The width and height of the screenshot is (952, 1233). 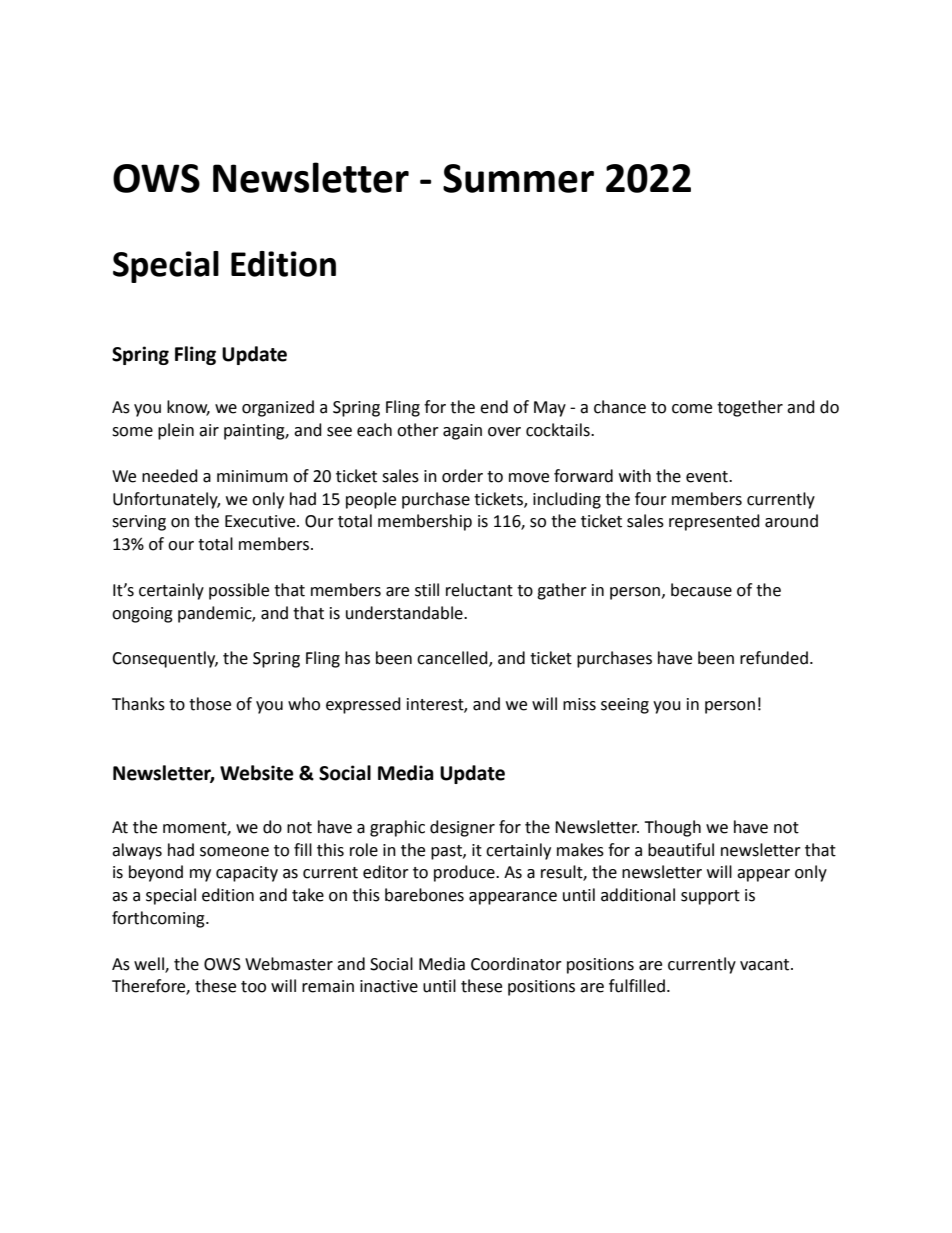 I want to click on Summer, so click(x=518, y=178).
